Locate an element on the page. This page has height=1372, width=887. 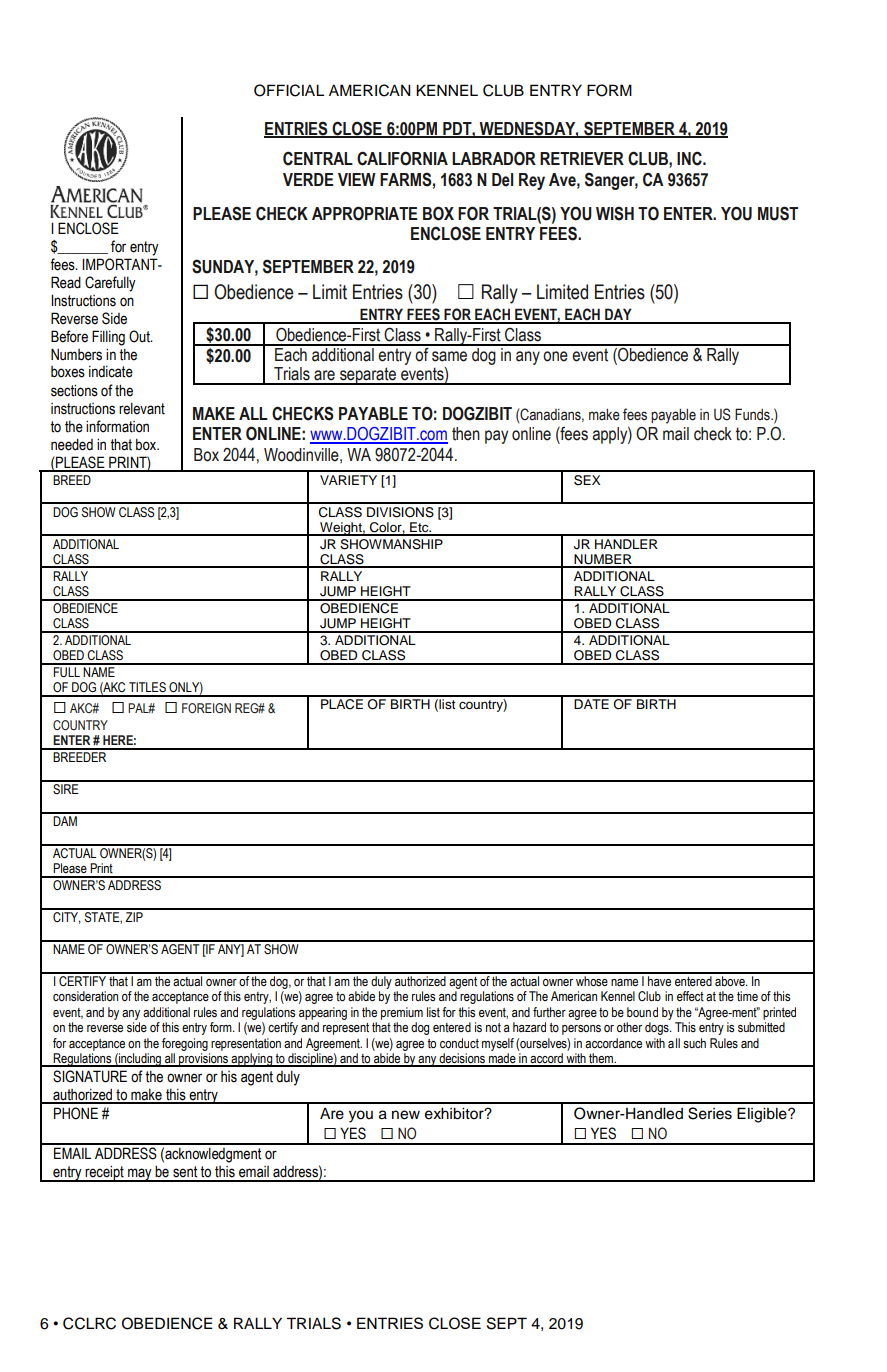
HANDLER is located at coordinates (626, 544).
